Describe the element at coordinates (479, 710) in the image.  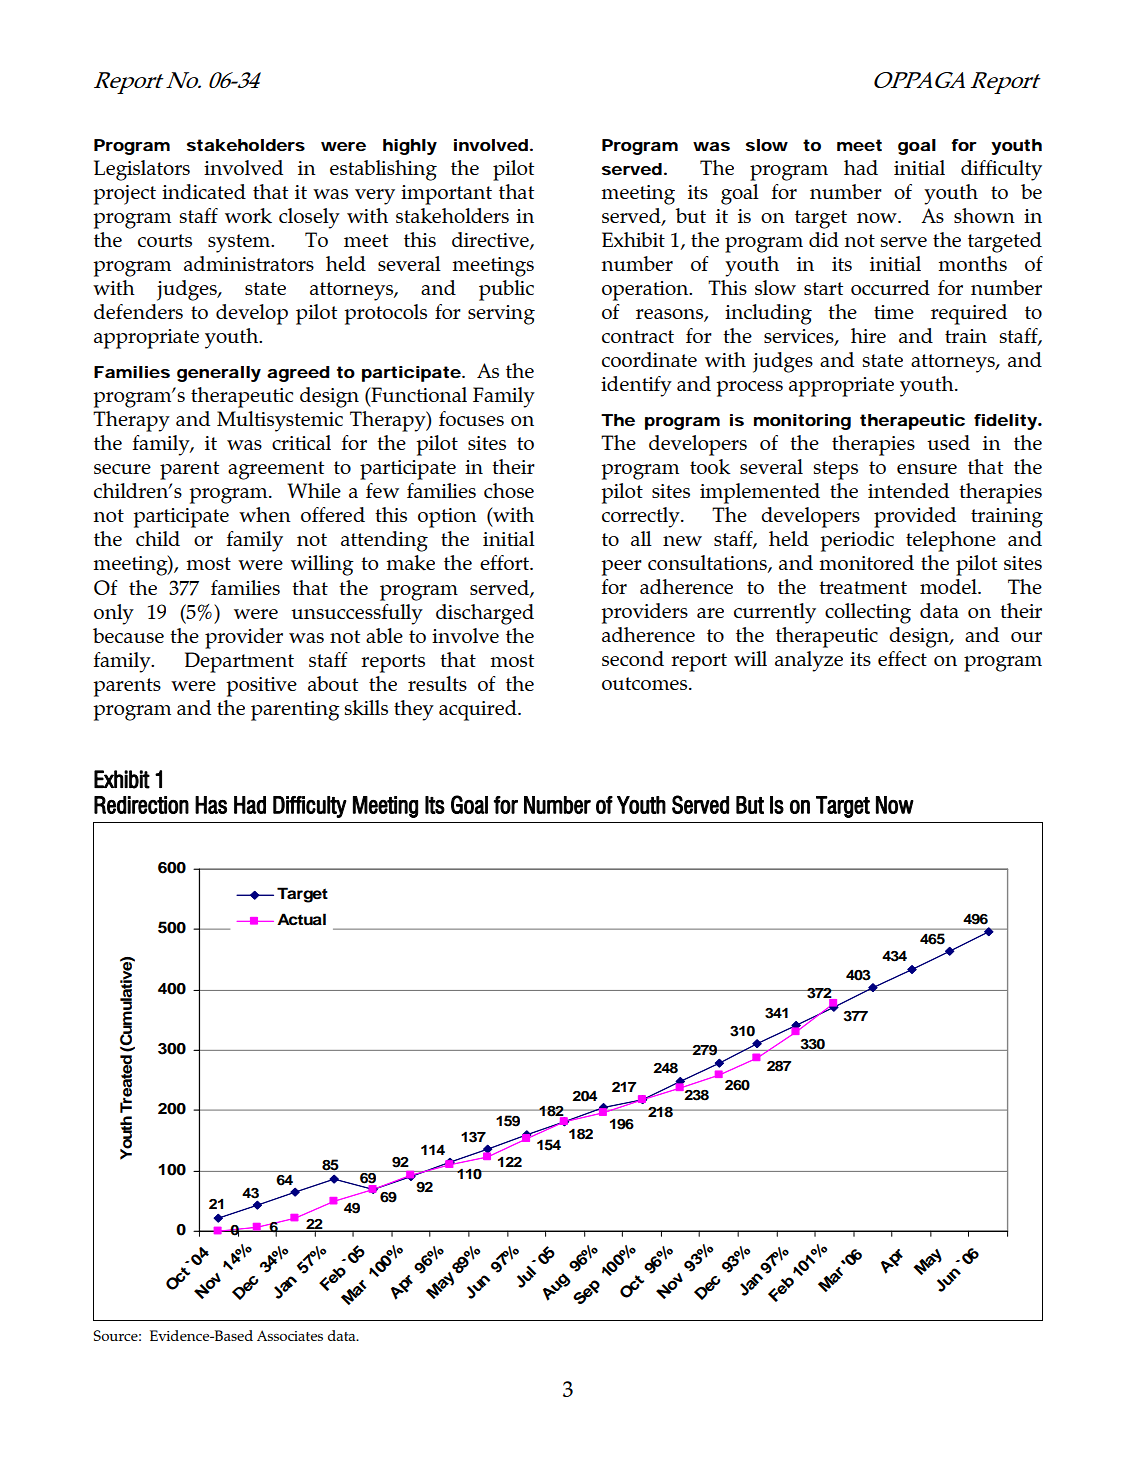
I see `acquired` at that location.
